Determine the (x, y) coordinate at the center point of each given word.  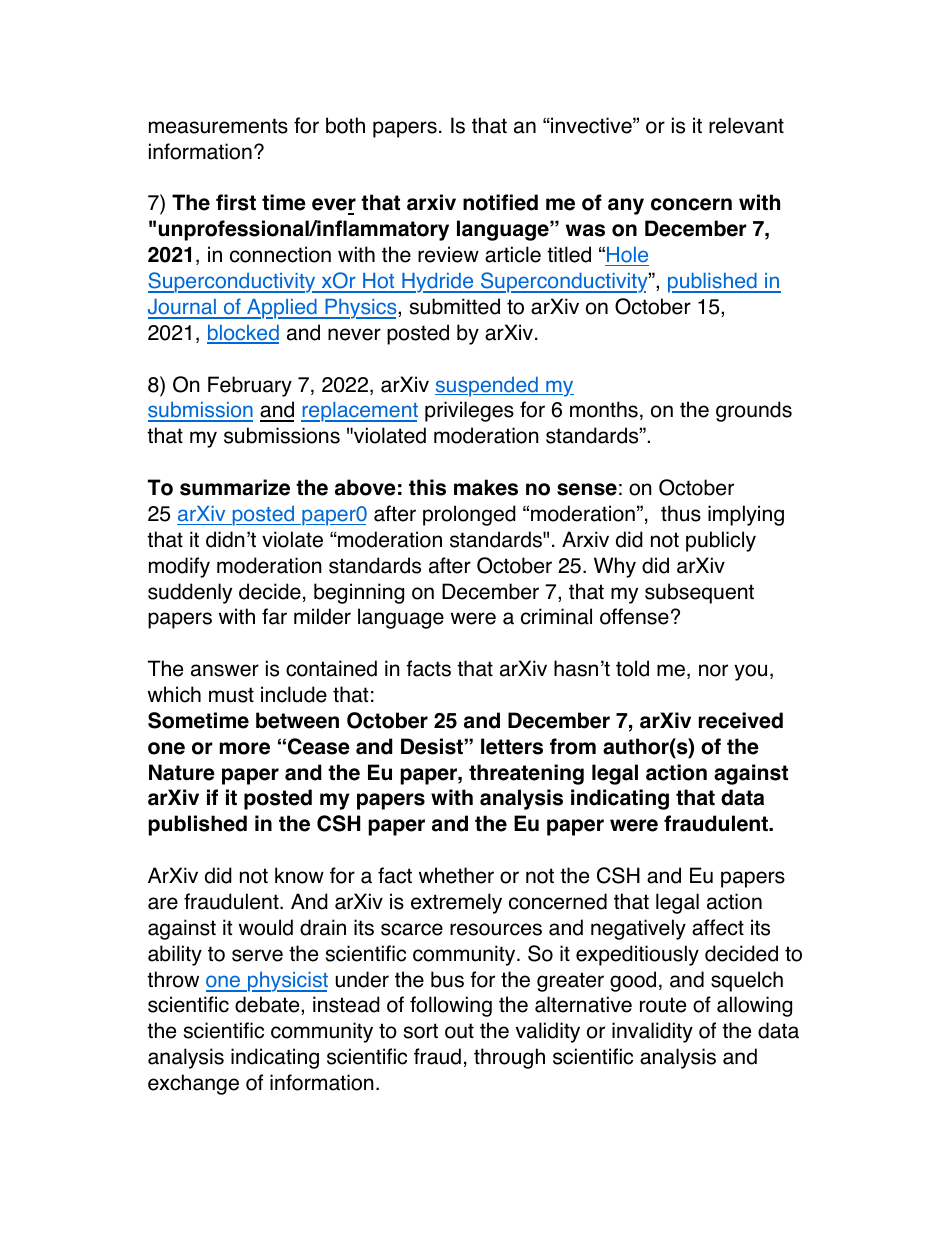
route (663, 1005)
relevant (746, 125)
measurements (218, 126)
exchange (193, 1084)
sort (421, 1031)
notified (500, 202)
